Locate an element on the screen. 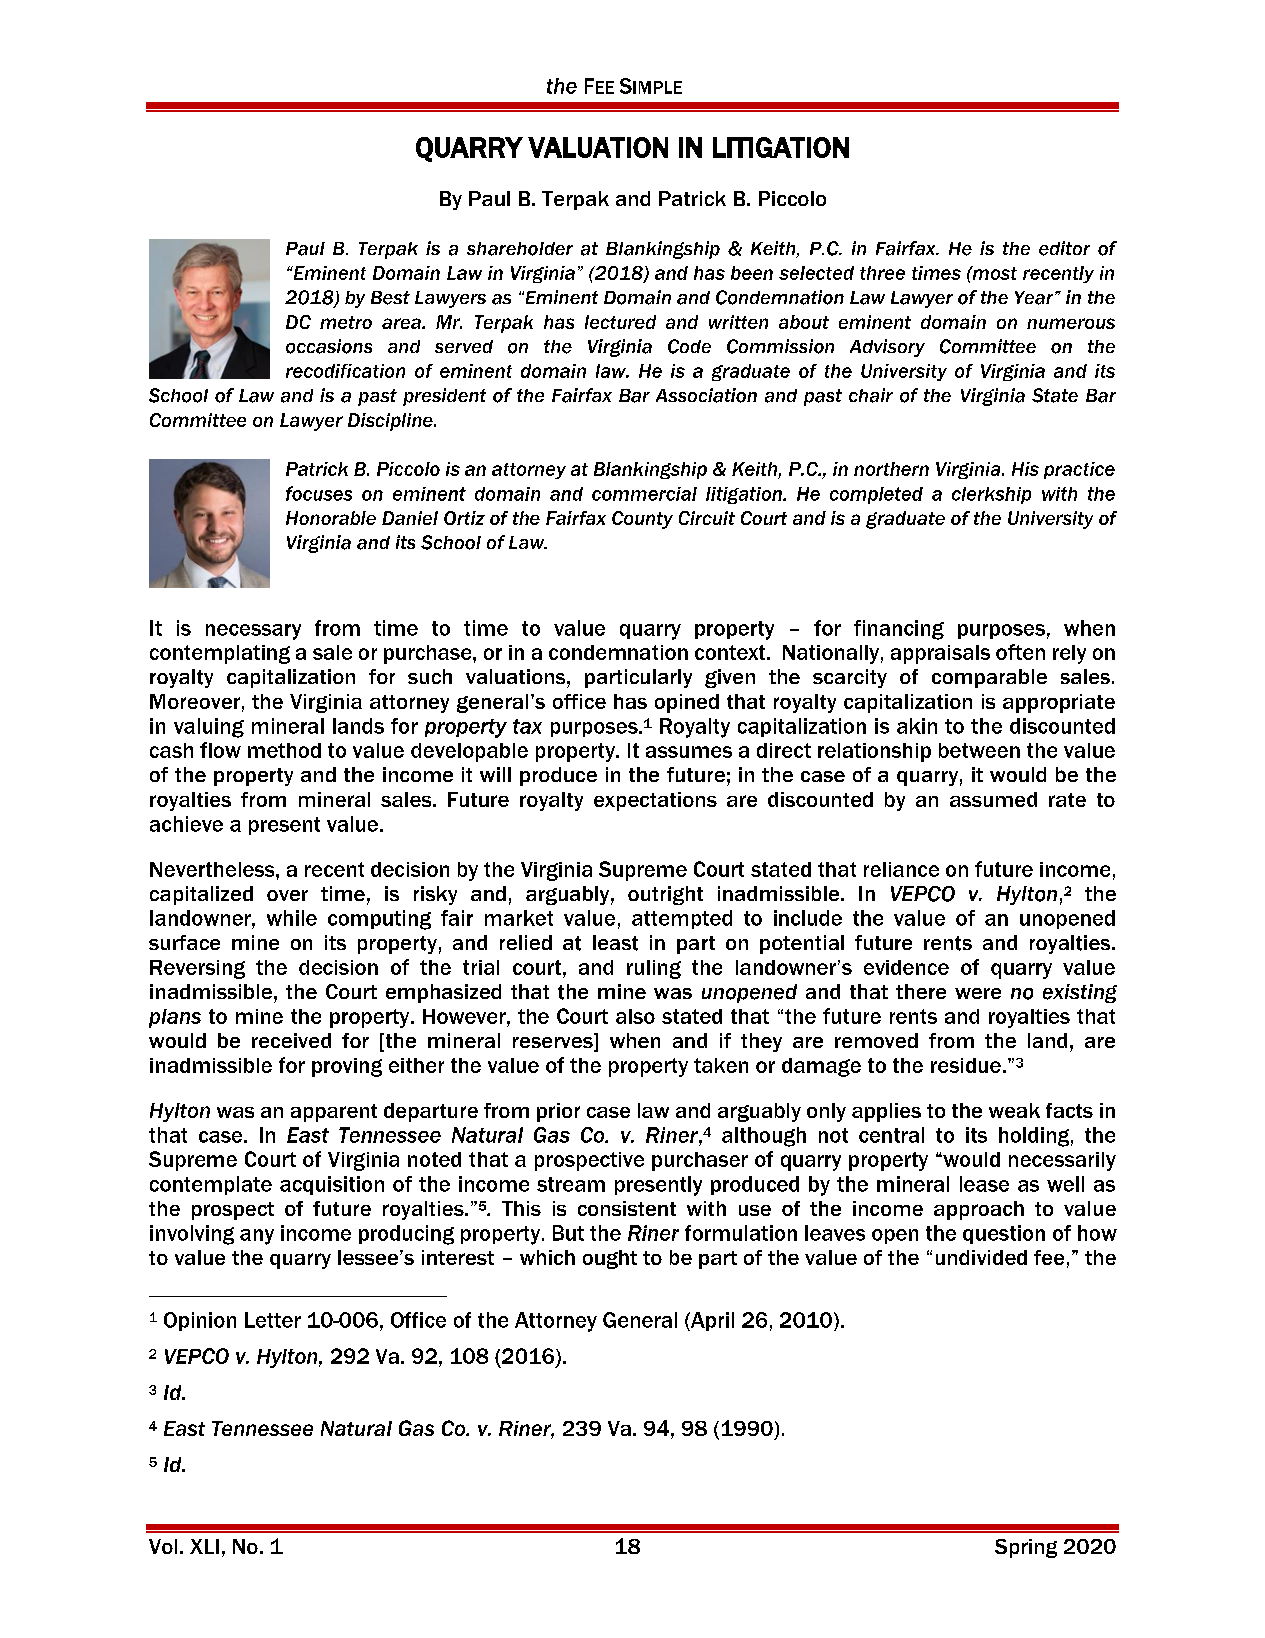 This screenshot has width=1265, height=1638. April is located at coordinates (711, 1321).
